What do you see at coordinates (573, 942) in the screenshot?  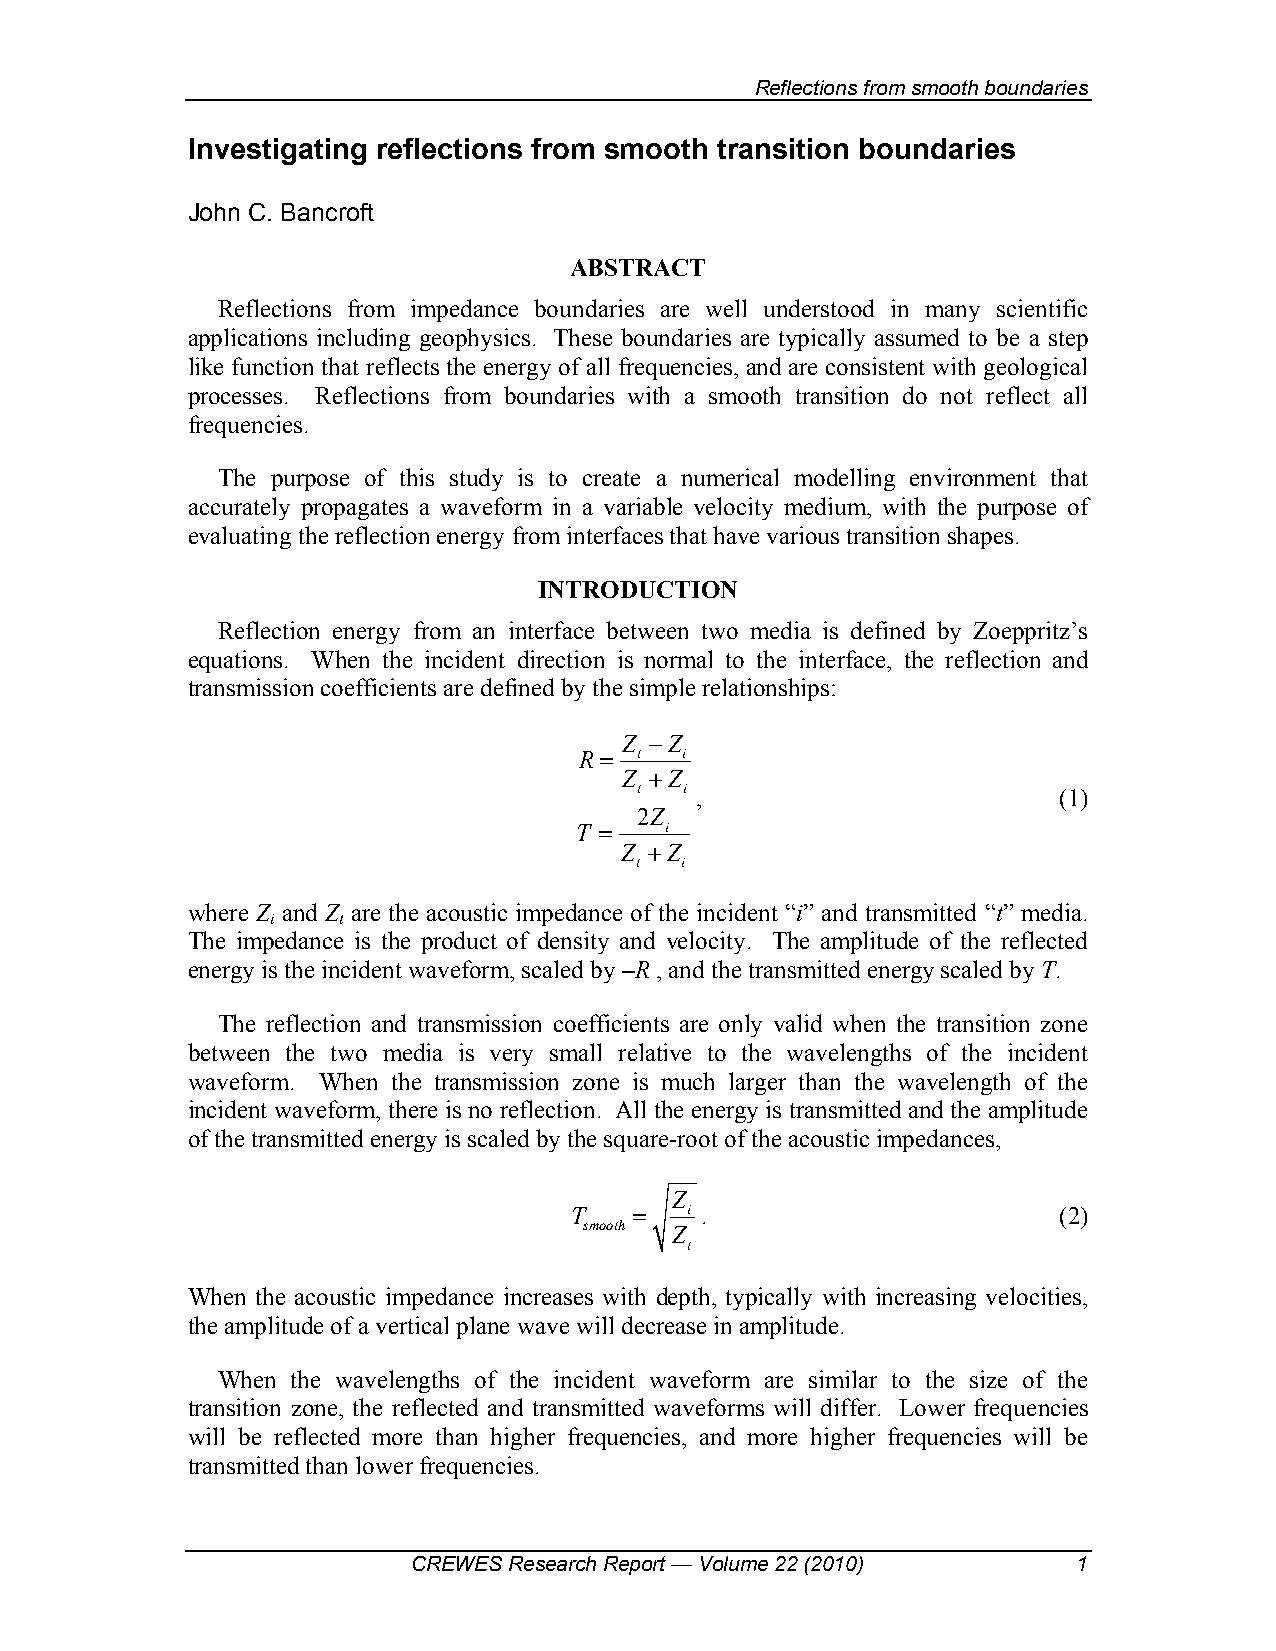 I see `density` at bounding box center [573, 942].
